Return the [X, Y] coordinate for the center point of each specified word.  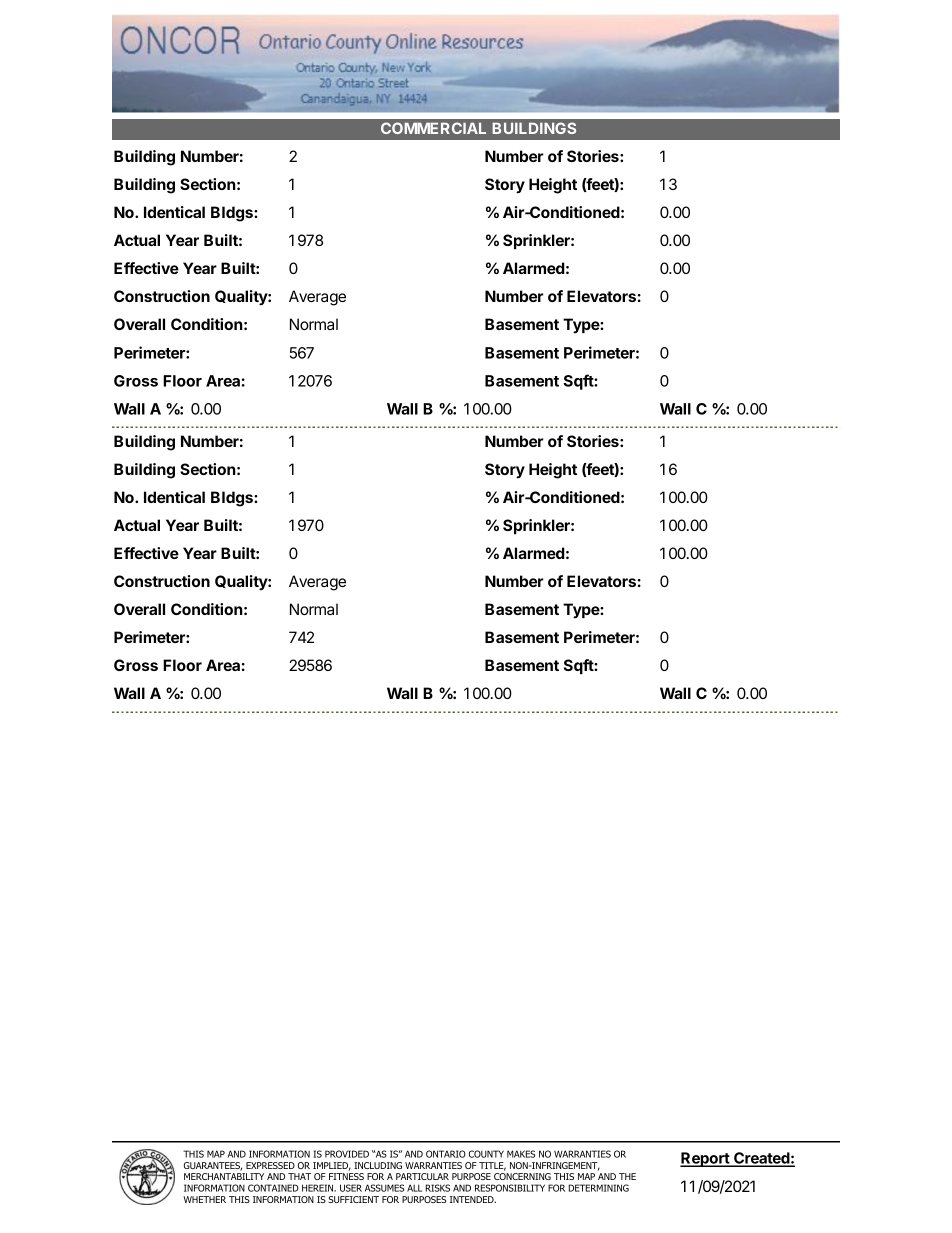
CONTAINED [273, 1188]
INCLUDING [378, 1165]
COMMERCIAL [433, 128]
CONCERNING [522, 1176]
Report [705, 1159]
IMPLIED [332, 1166]
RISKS [438, 1188]
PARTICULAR [422, 1176]
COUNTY [486, 1154]
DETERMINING [599, 1188]
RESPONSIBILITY [510, 1188]
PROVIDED [347, 1154]
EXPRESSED [270, 1165]
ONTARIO [446, 1154]
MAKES [521, 1154]
